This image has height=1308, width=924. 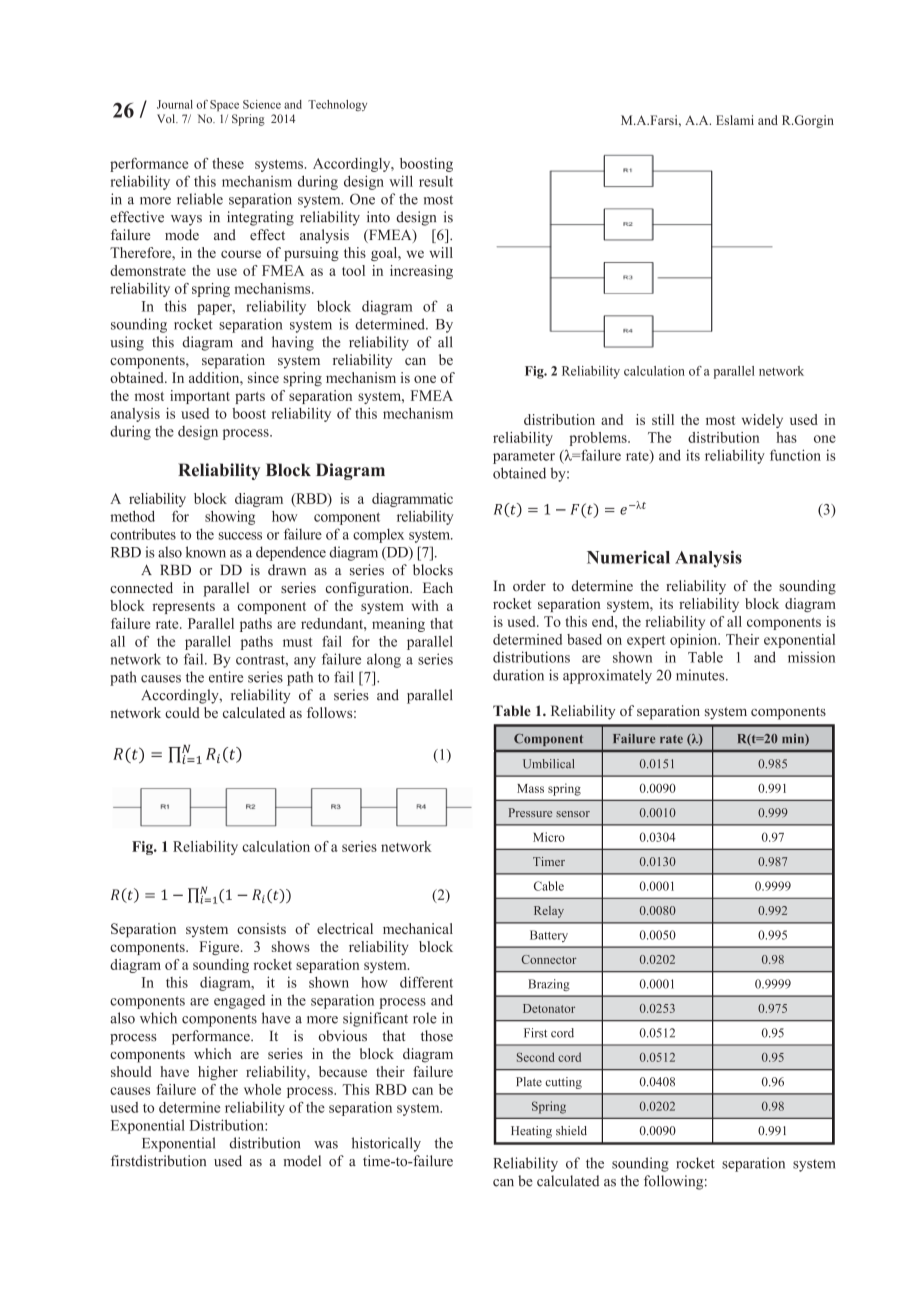 I want to click on Figure, so click(x=220, y=948).
